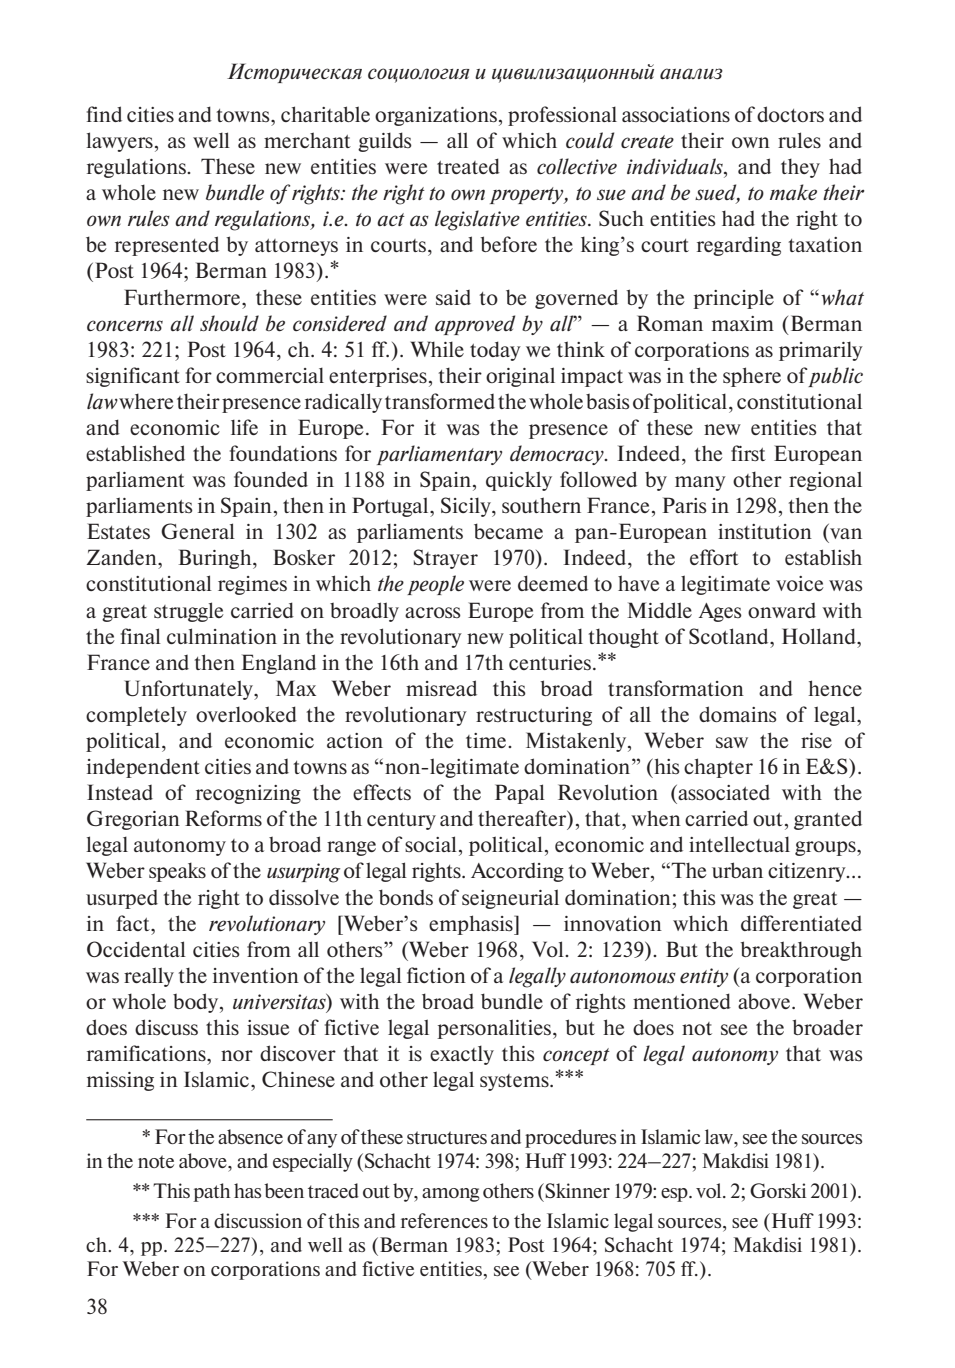 The height and width of the screenshot is (1368, 955). Describe the element at coordinates (119, 142) in the screenshot. I see `lawyers` at that location.
